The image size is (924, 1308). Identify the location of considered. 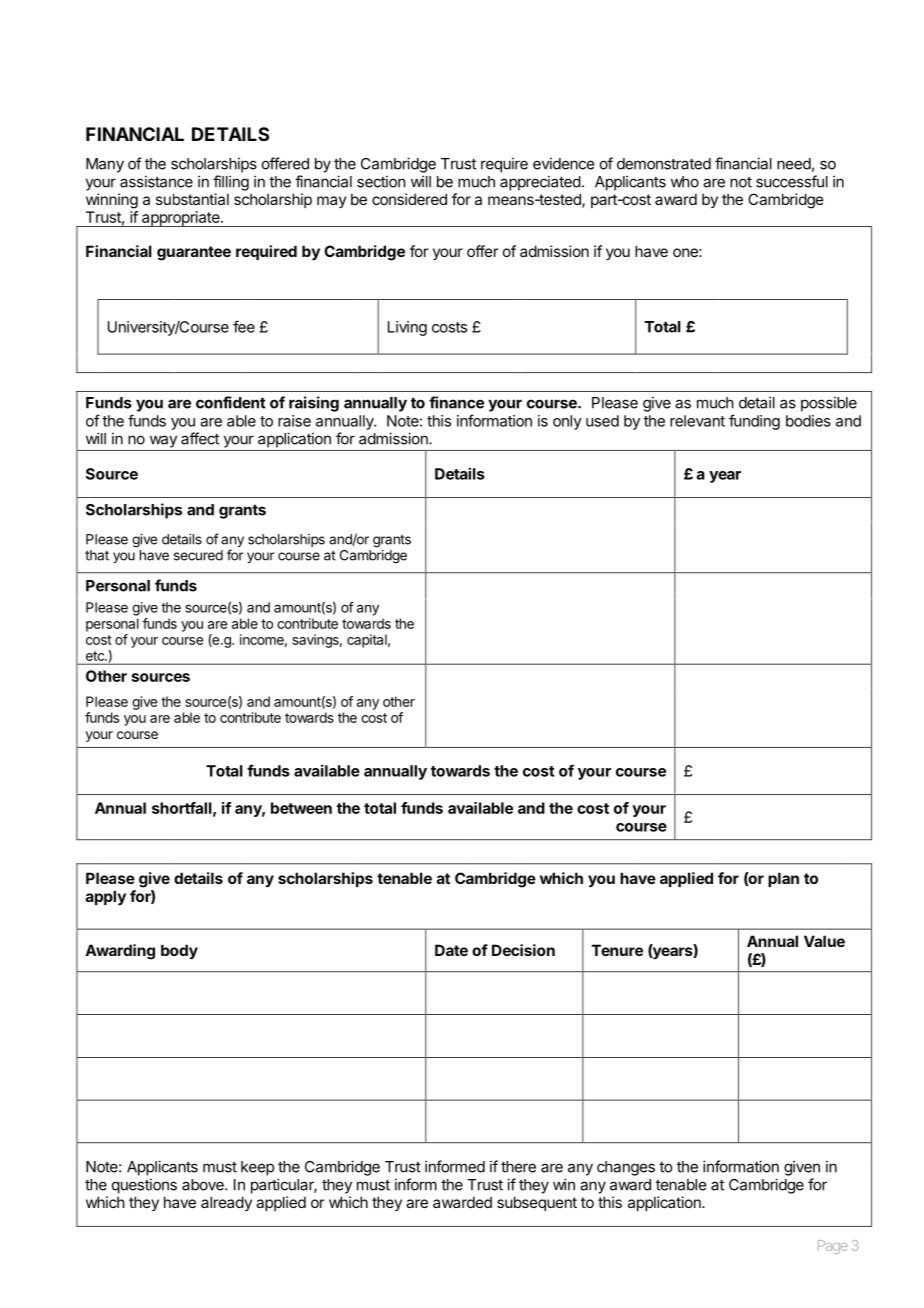
(409, 199).
